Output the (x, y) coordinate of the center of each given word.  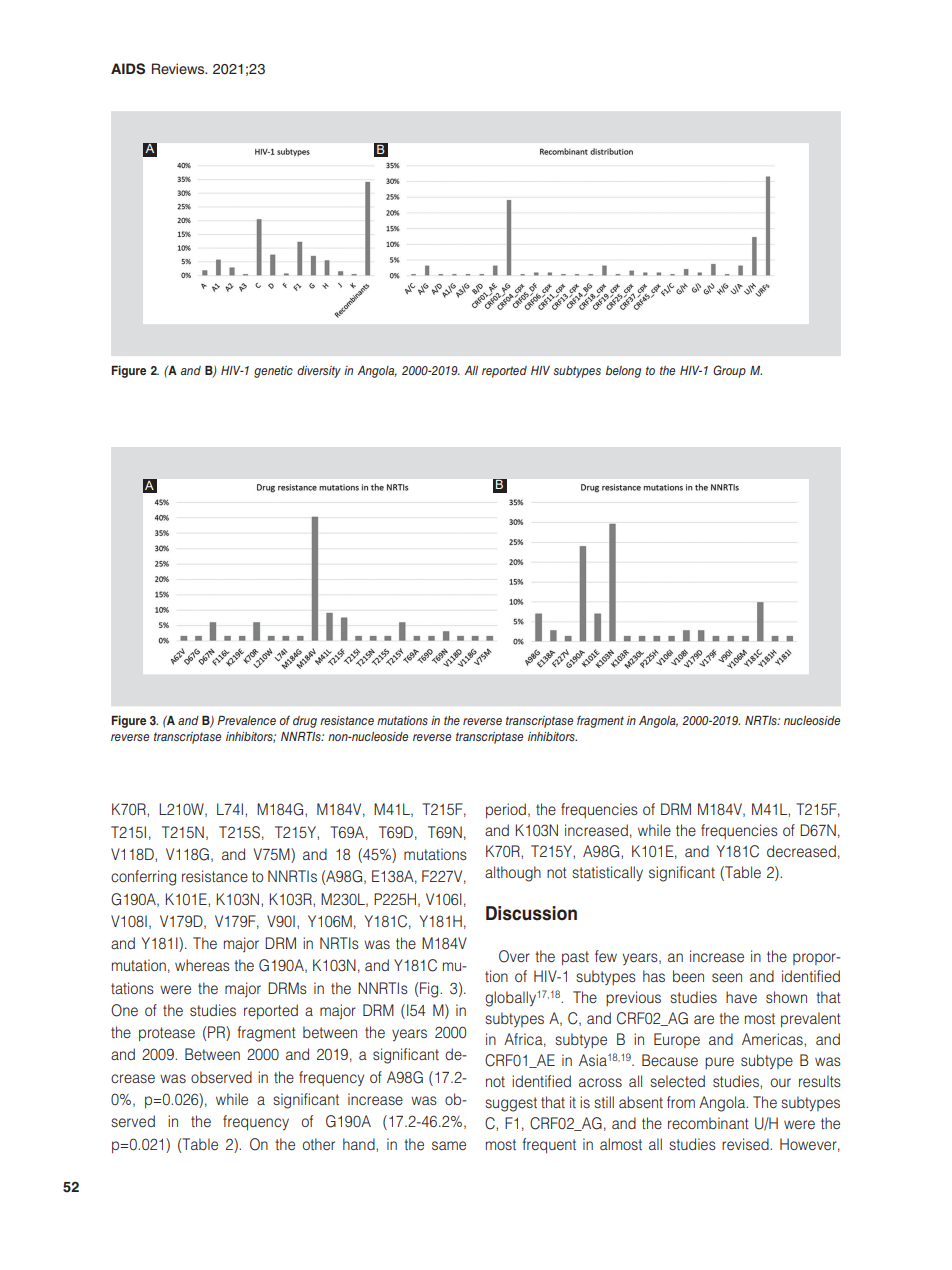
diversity (319, 372)
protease (167, 1034)
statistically (607, 873)
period (506, 810)
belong (623, 372)
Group (729, 371)
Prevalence (246, 720)
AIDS (128, 69)
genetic (273, 372)
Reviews (179, 68)
